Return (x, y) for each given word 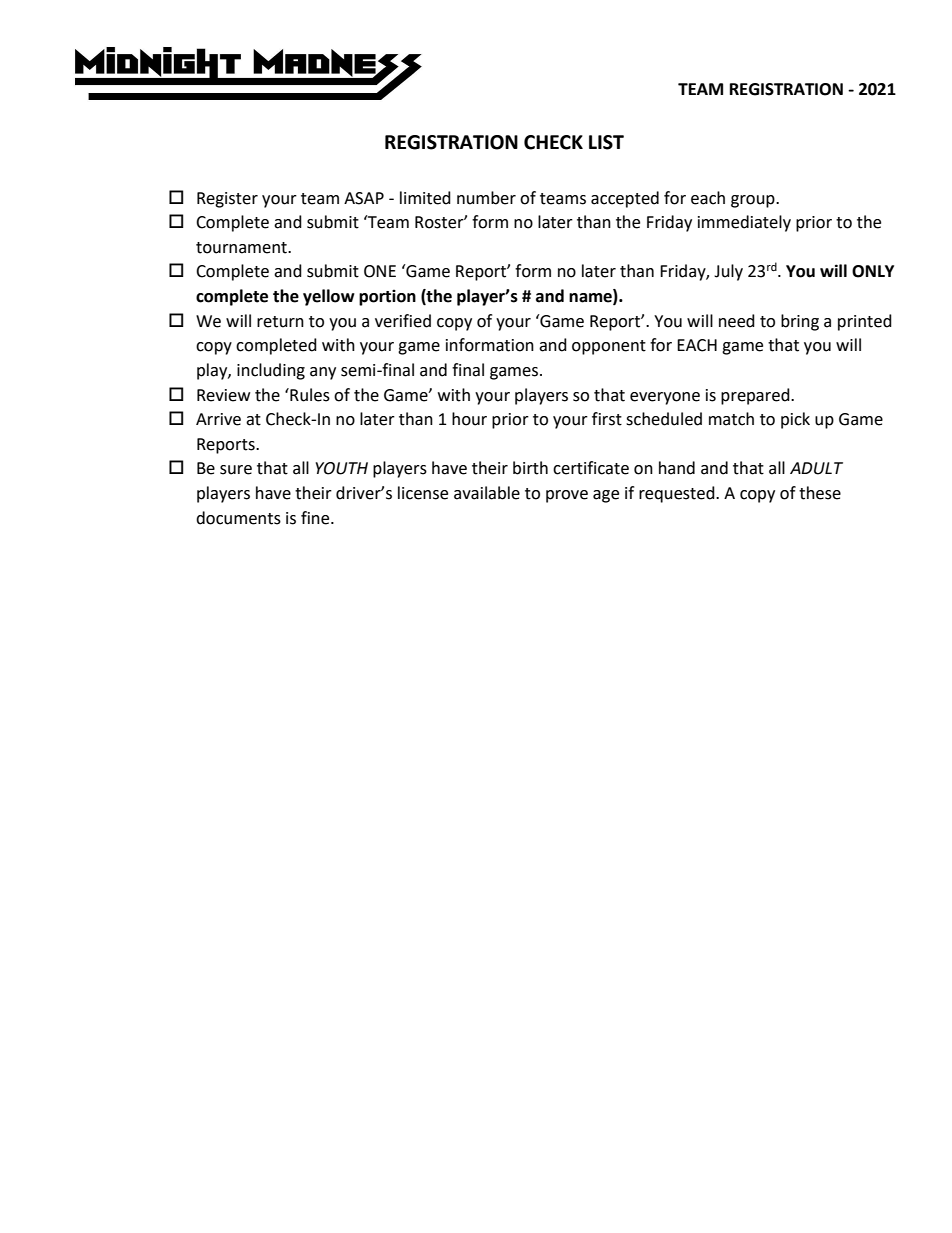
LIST (606, 142)
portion (387, 297)
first (607, 419)
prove (567, 496)
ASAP (364, 198)
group (754, 201)
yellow (329, 297)
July (728, 272)
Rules (309, 395)
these (820, 493)
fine (316, 518)
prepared (756, 396)
